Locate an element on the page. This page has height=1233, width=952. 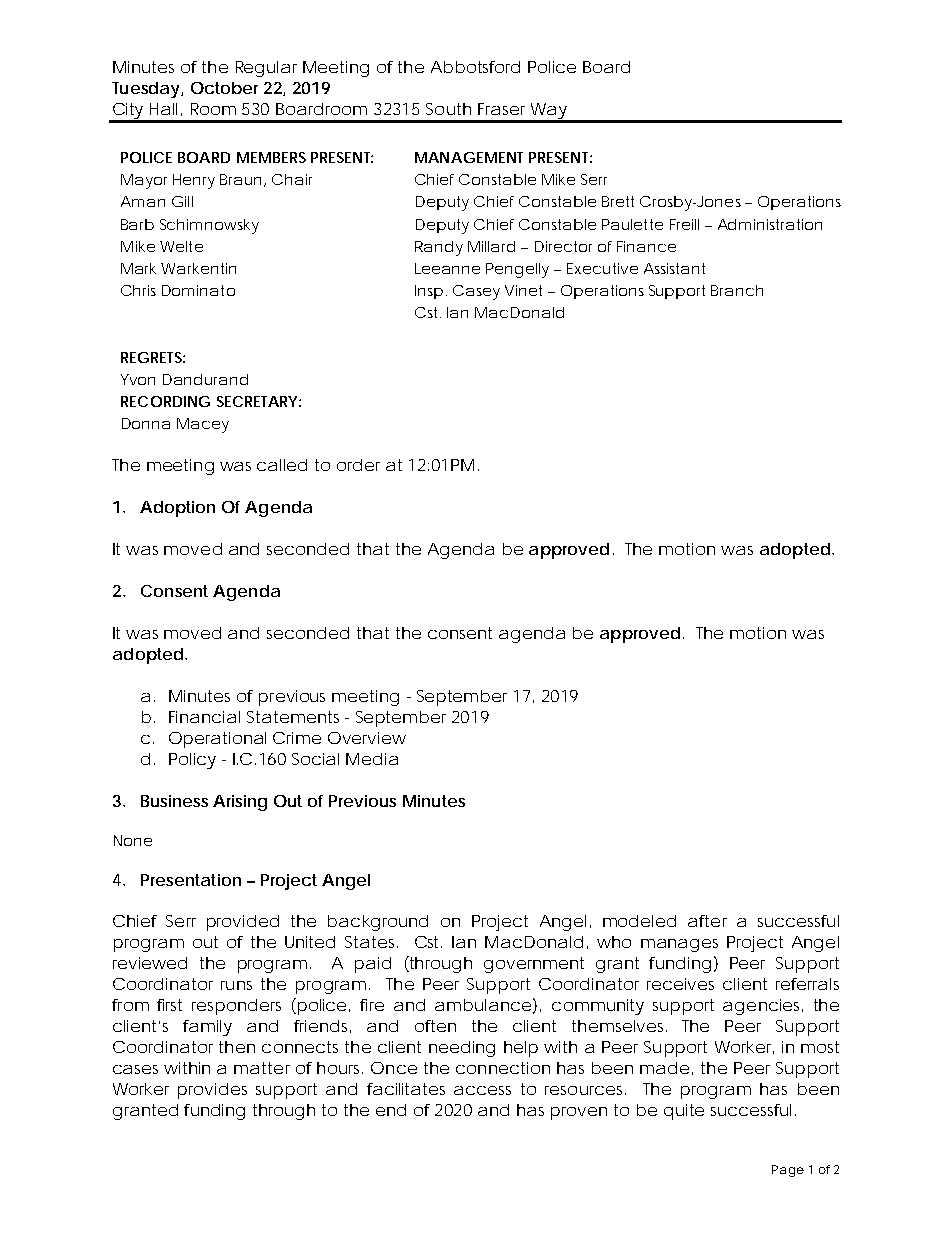
provides is located at coordinates (212, 1091).
